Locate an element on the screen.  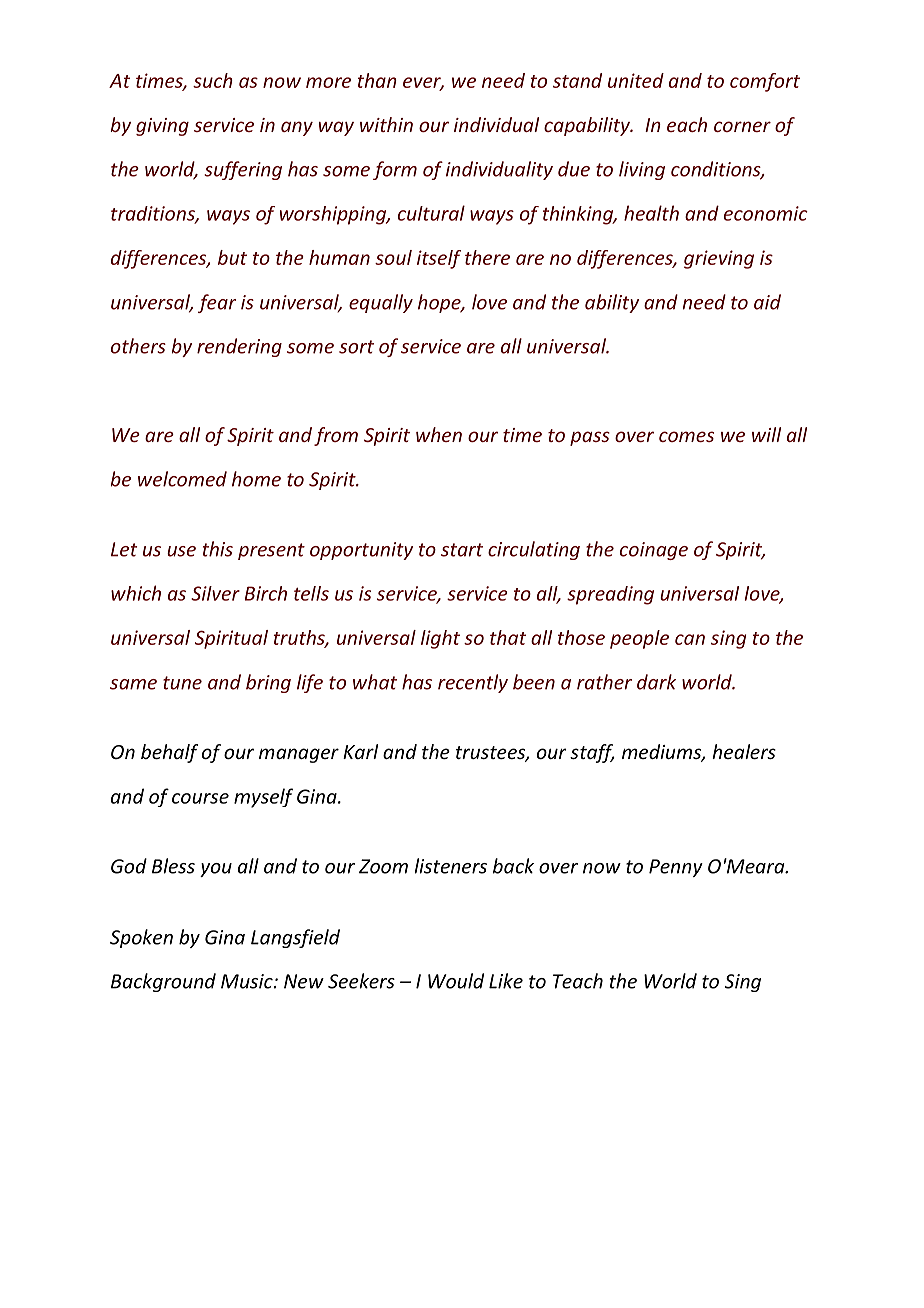
start is located at coordinates (462, 550).
